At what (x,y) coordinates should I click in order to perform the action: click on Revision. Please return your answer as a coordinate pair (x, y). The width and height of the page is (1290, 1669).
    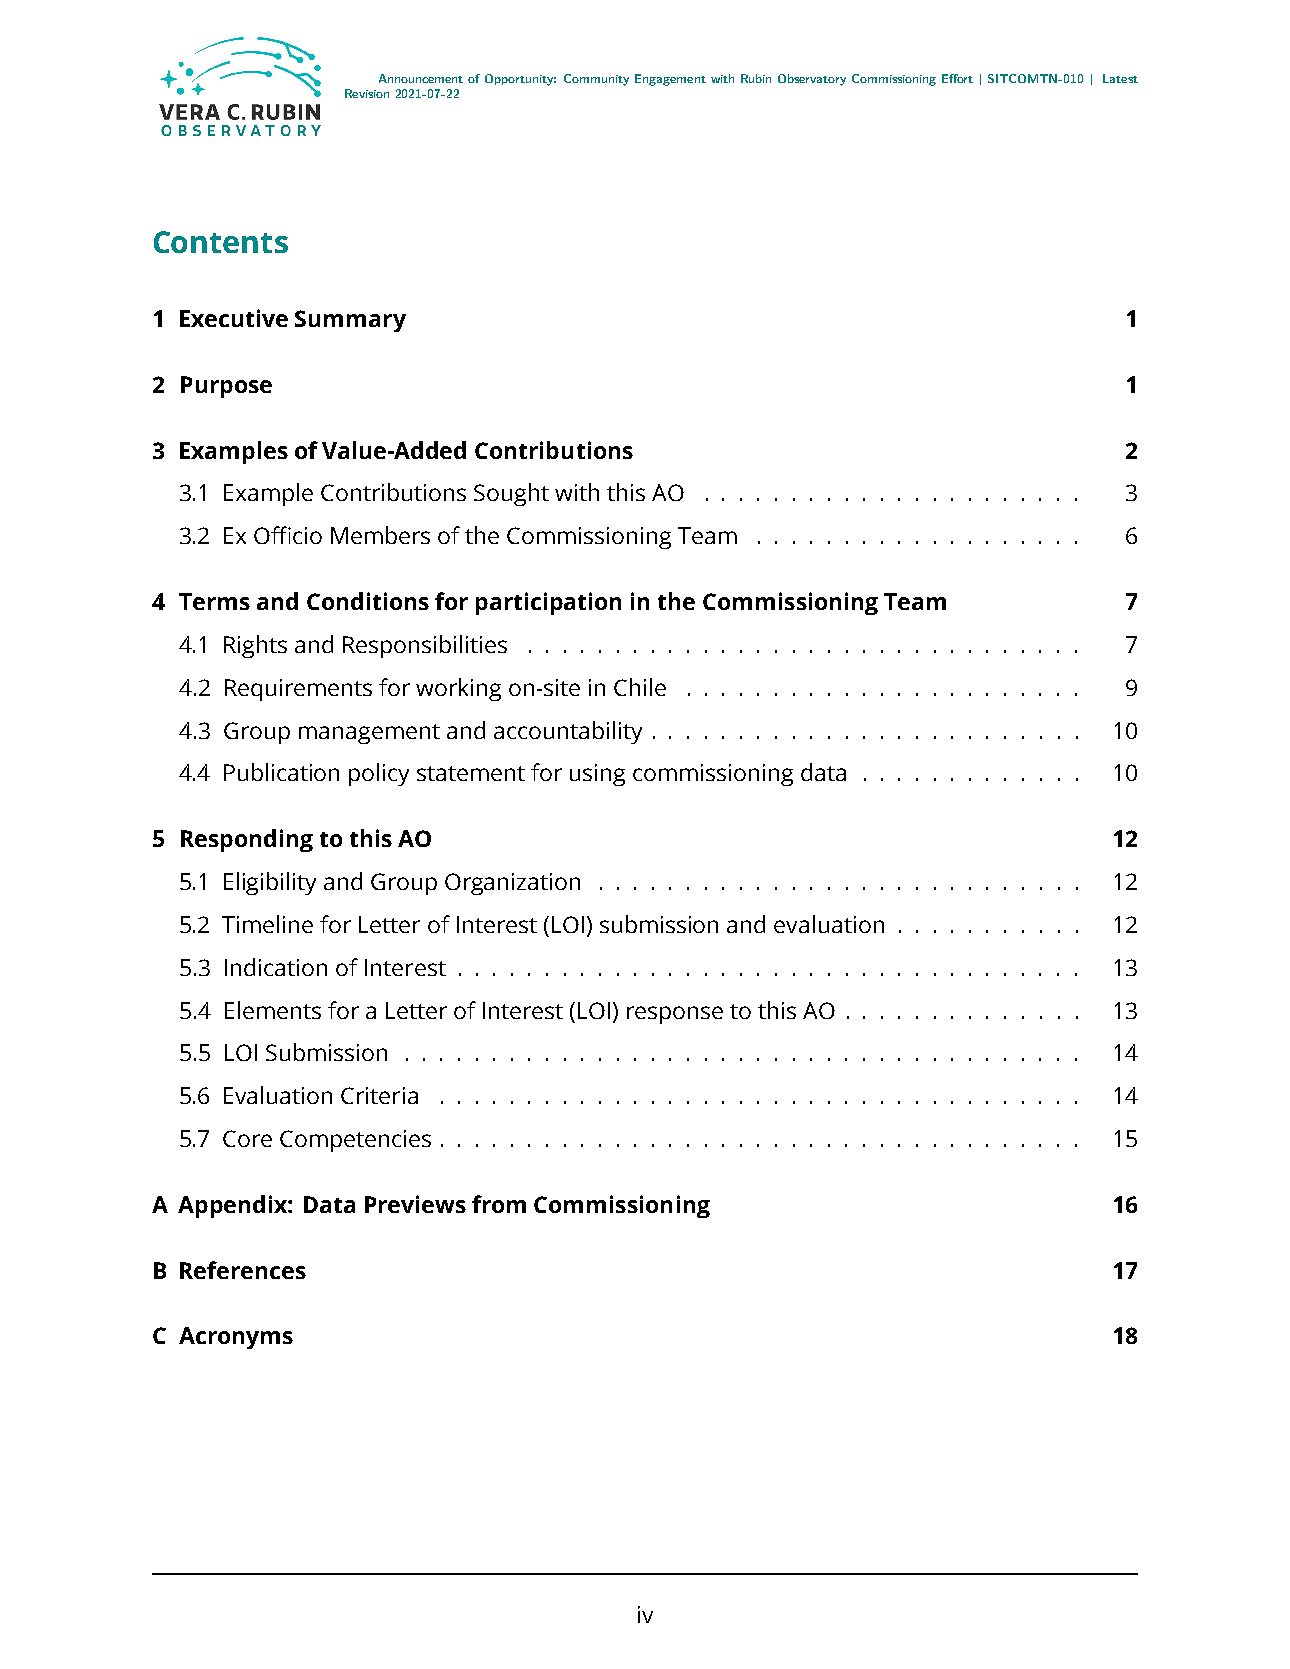
    Looking at the image, I should click on (367, 93).
